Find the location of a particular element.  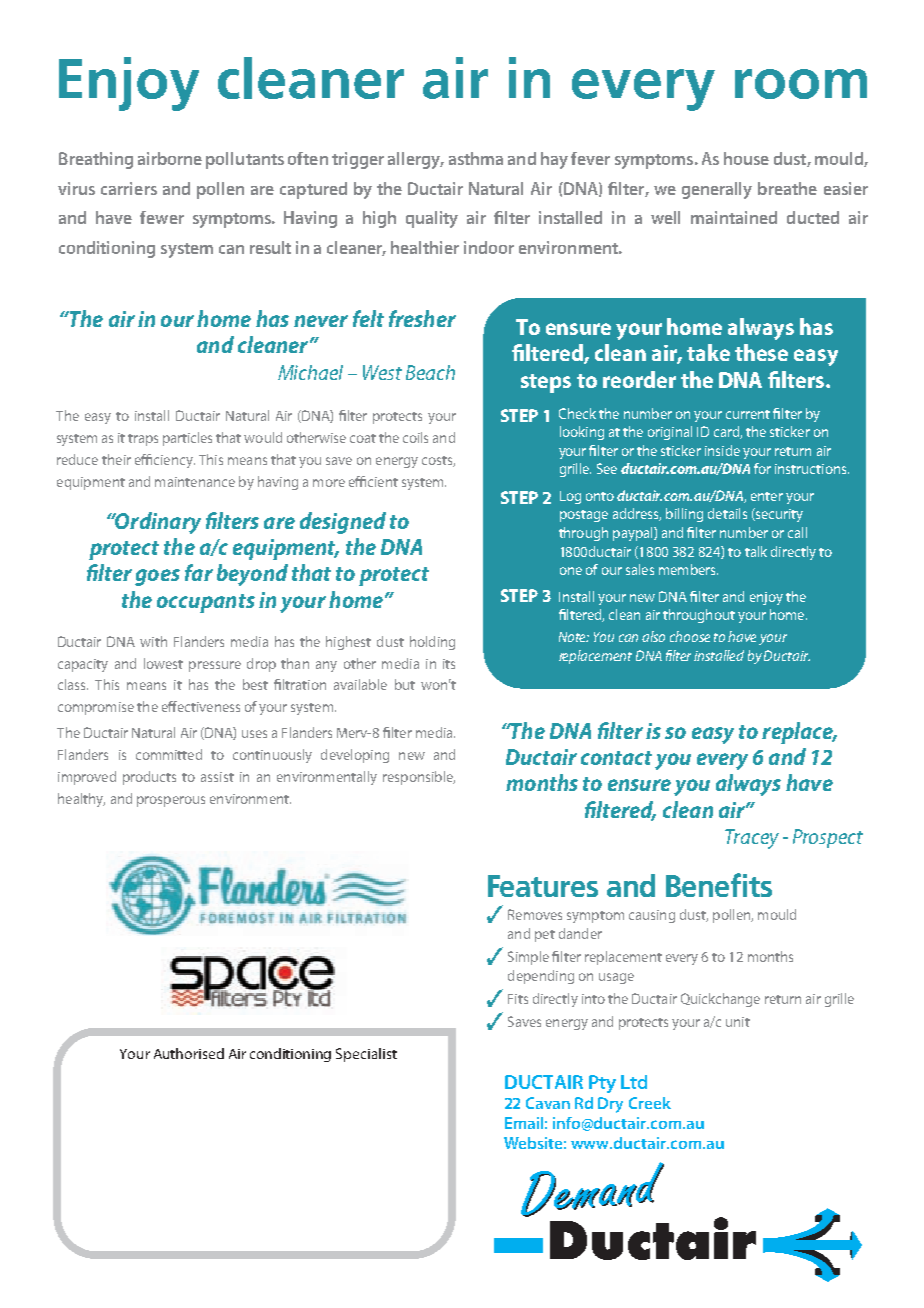

Tracey is located at coordinates (752, 839).
